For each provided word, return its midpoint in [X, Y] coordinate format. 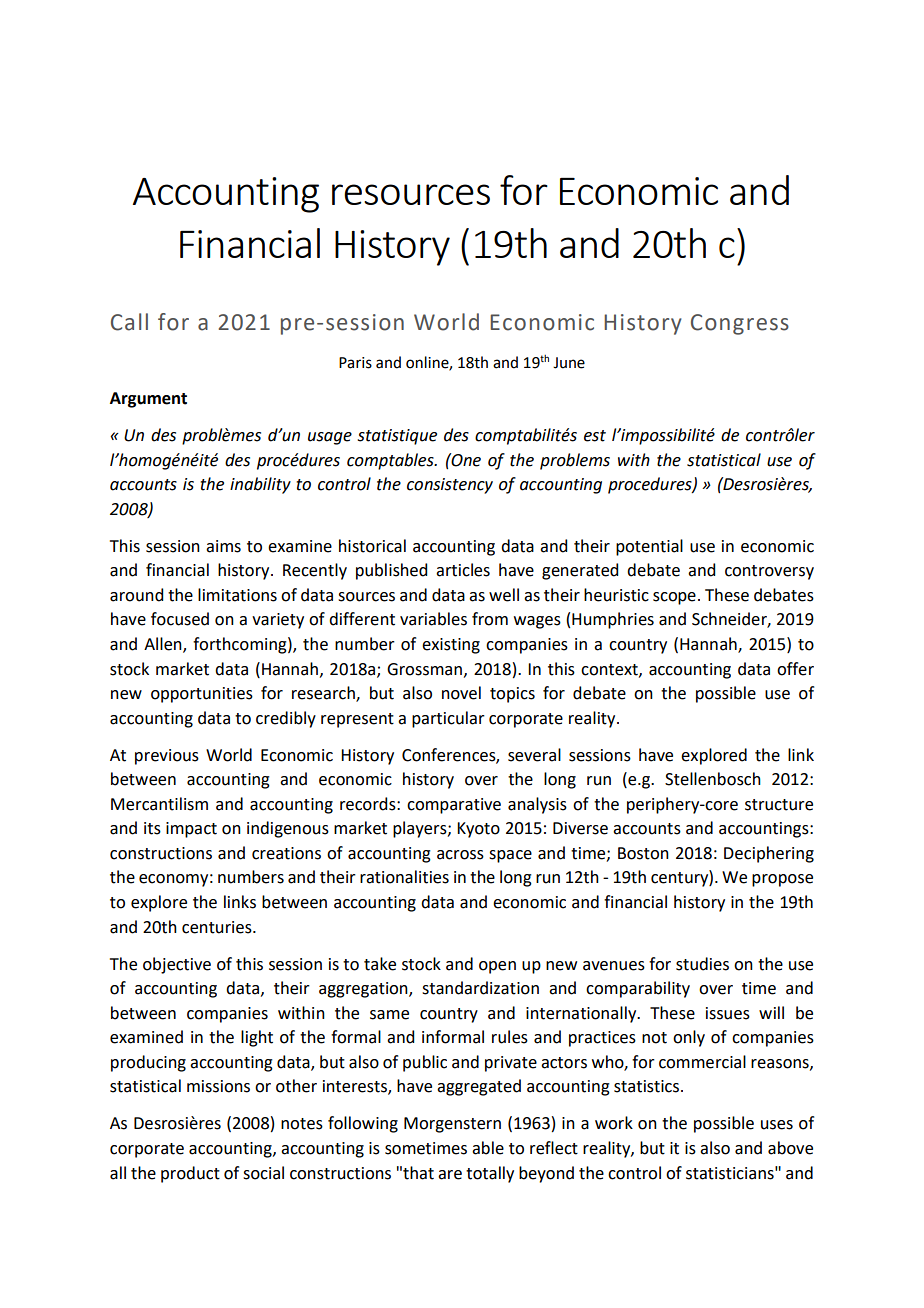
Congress [740, 324]
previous [167, 757]
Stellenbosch [713, 779]
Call [129, 322]
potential [649, 547]
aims [223, 546]
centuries [218, 927]
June [569, 363]
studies [702, 964]
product [190, 1174]
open [497, 967]
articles [463, 570]
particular [448, 719]
